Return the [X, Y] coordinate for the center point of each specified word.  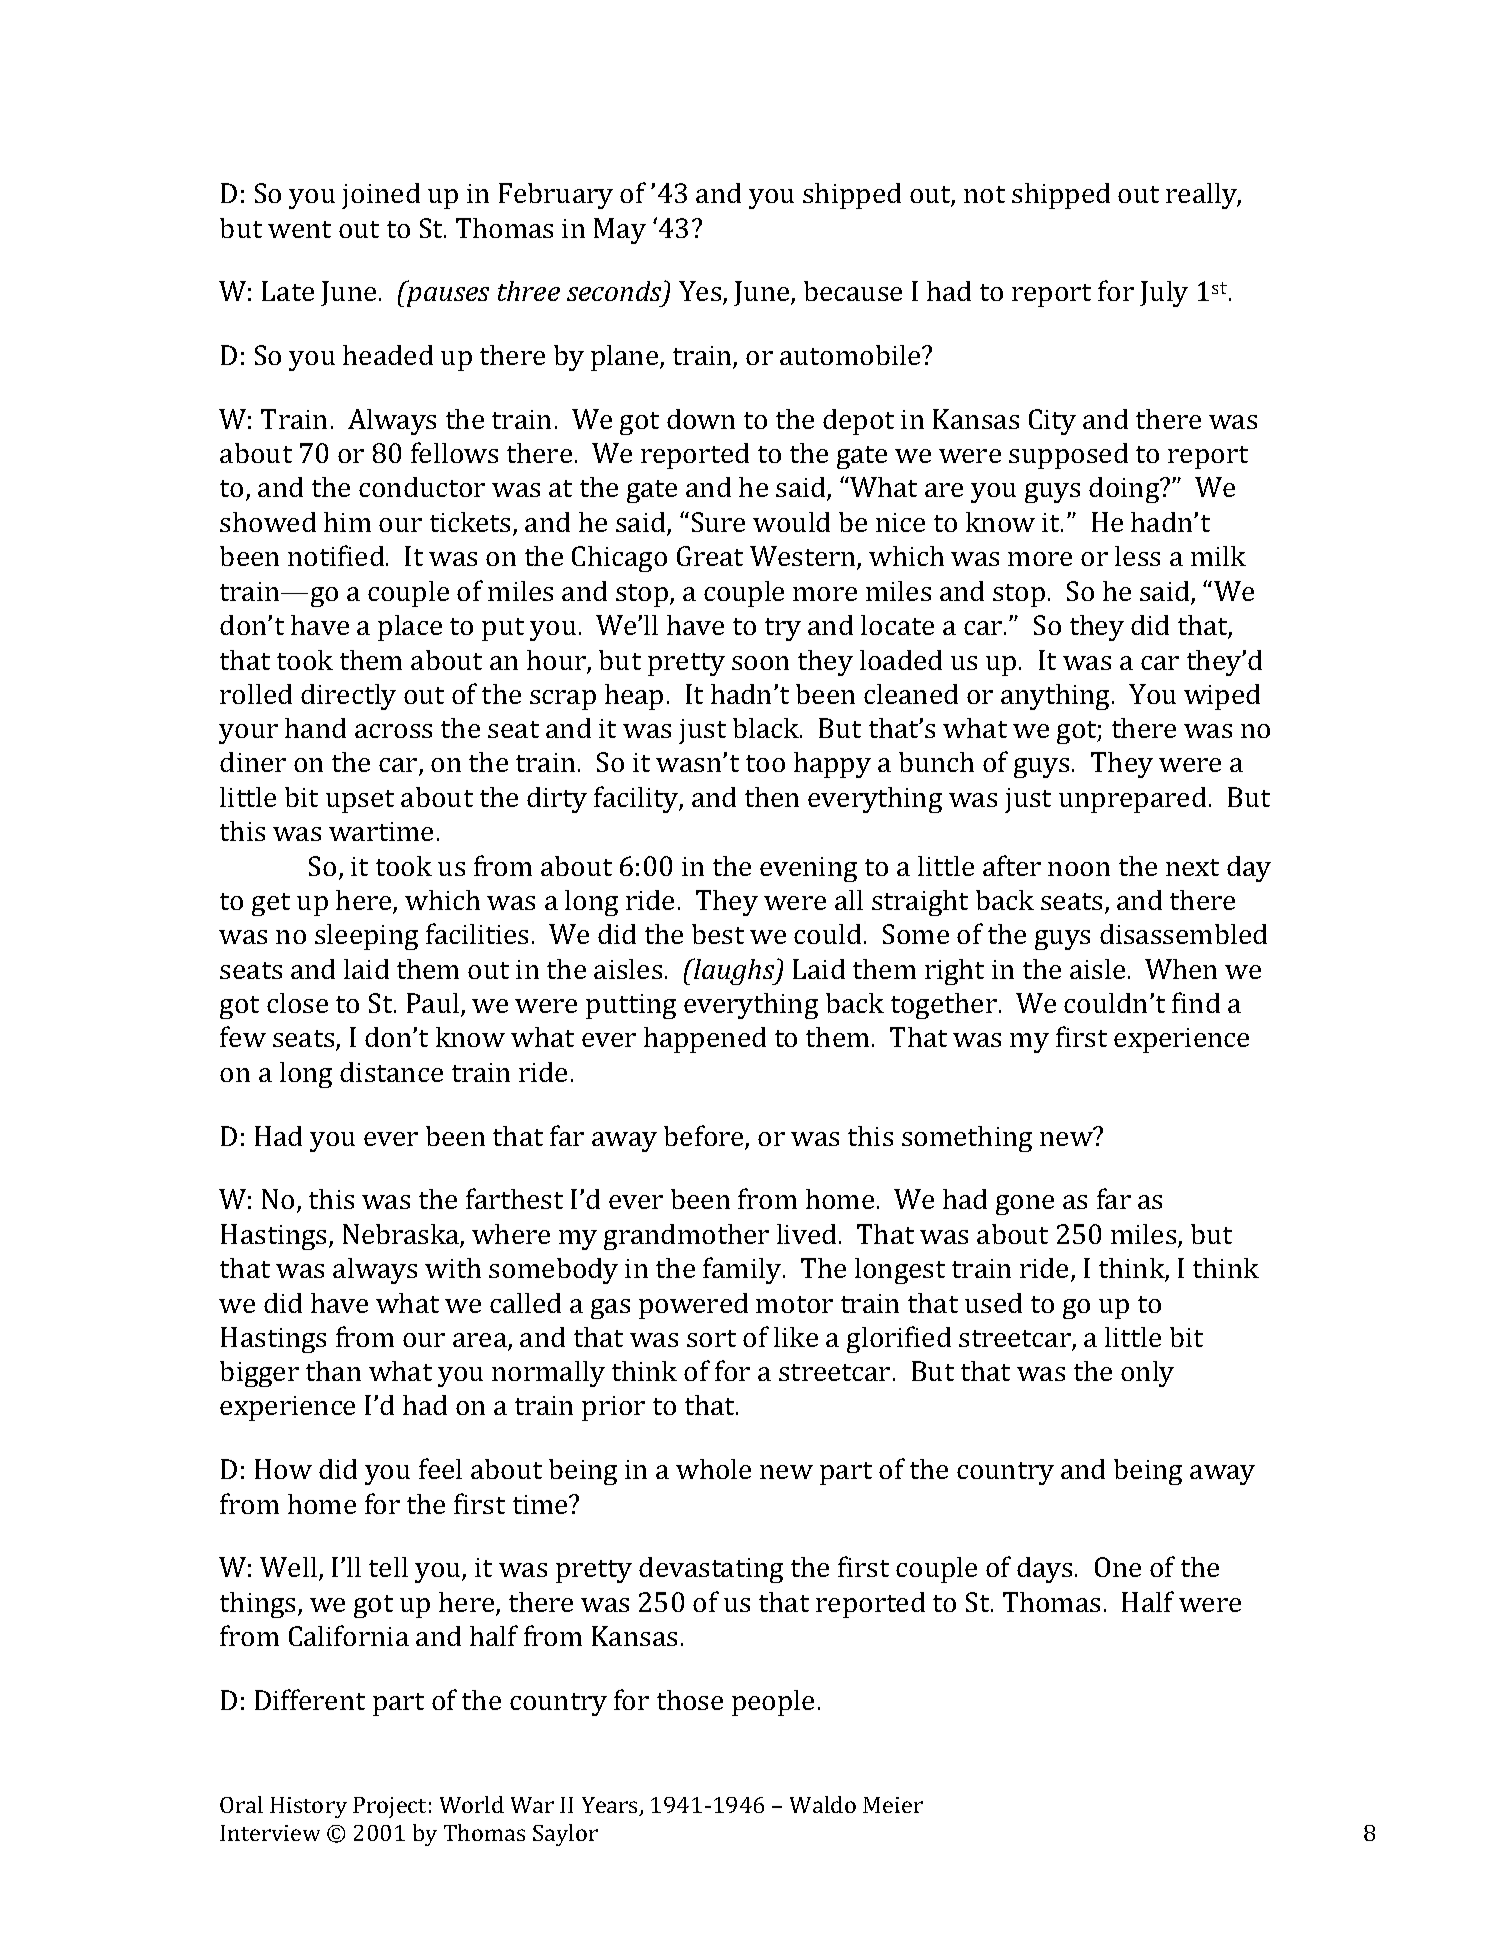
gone [1025, 1205]
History [308, 1807]
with [453, 1268]
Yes [701, 292]
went [299, 229]
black [767, 728]
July [1164, 294]
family [743, 1270]
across [393, 731]
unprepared [1132, 800]
